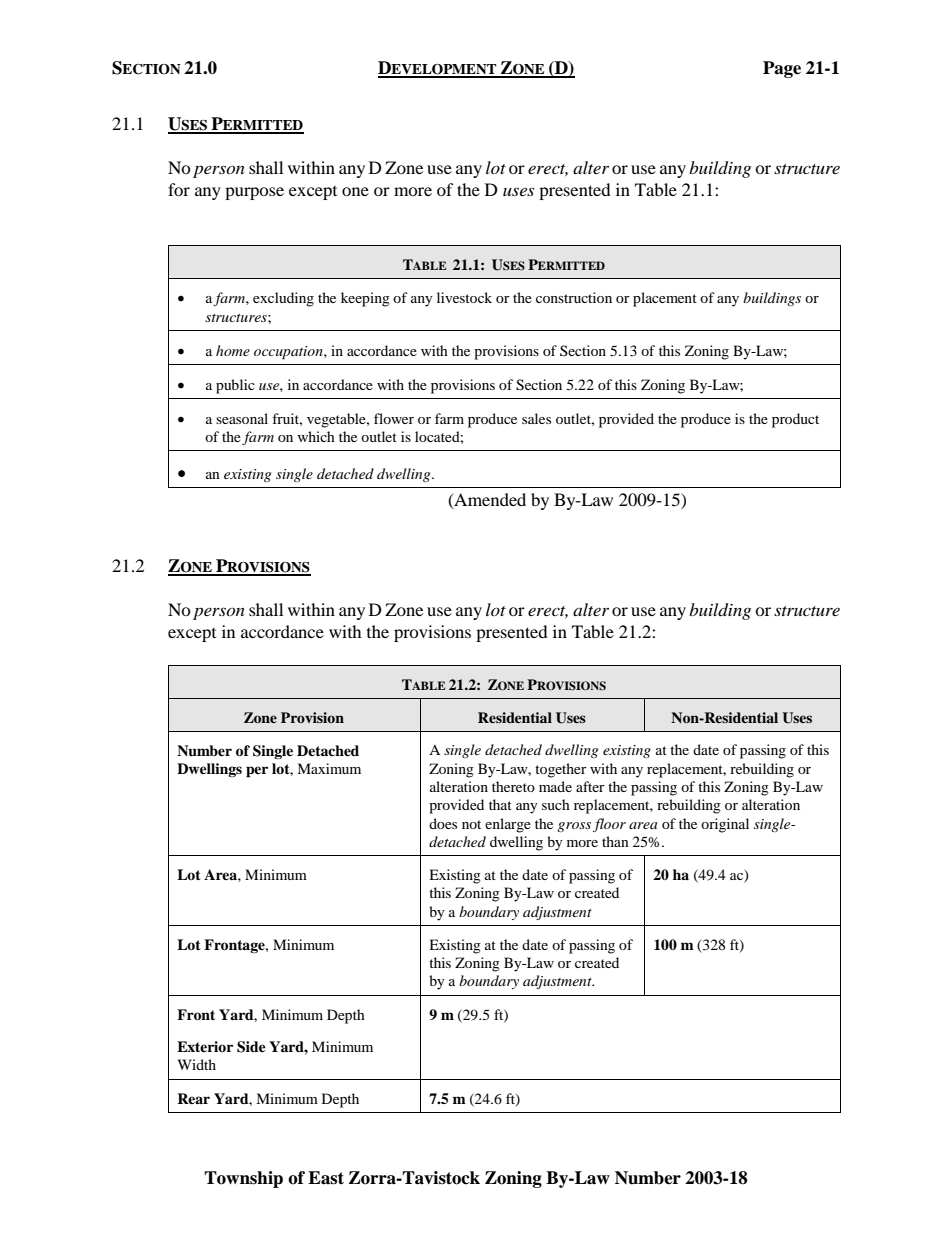 This page has width=952, height=1233. What do you see at coordinates (590, 786) in the page?
I see `after` at bounding box center [590, 786].
